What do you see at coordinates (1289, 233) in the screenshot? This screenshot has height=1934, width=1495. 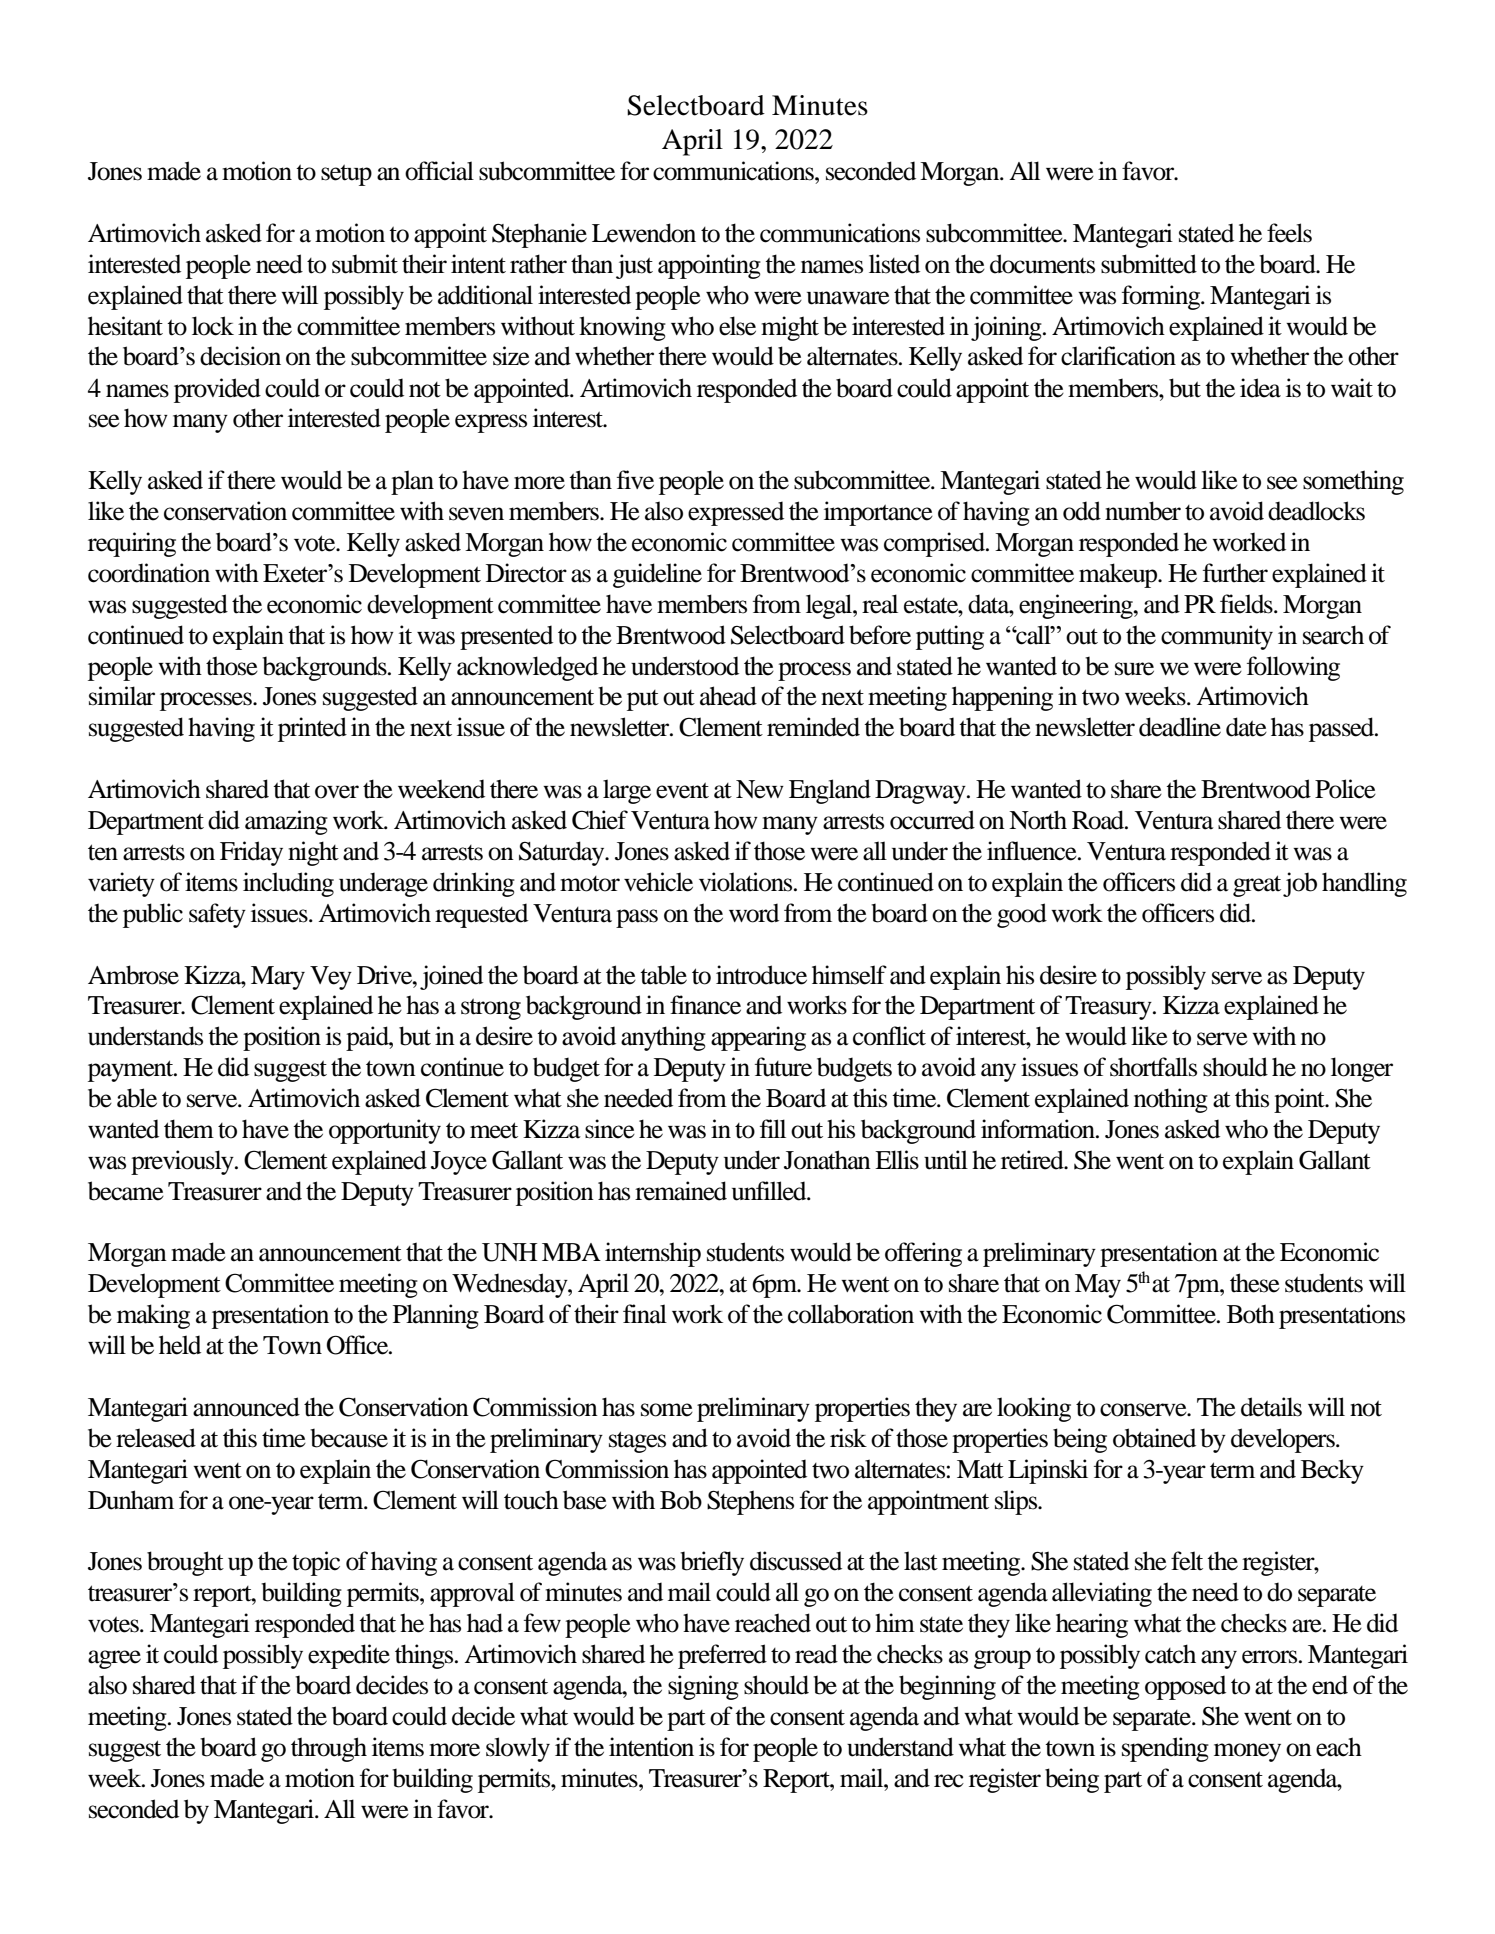 I see `feels` at bounding box center [1289, 233].
